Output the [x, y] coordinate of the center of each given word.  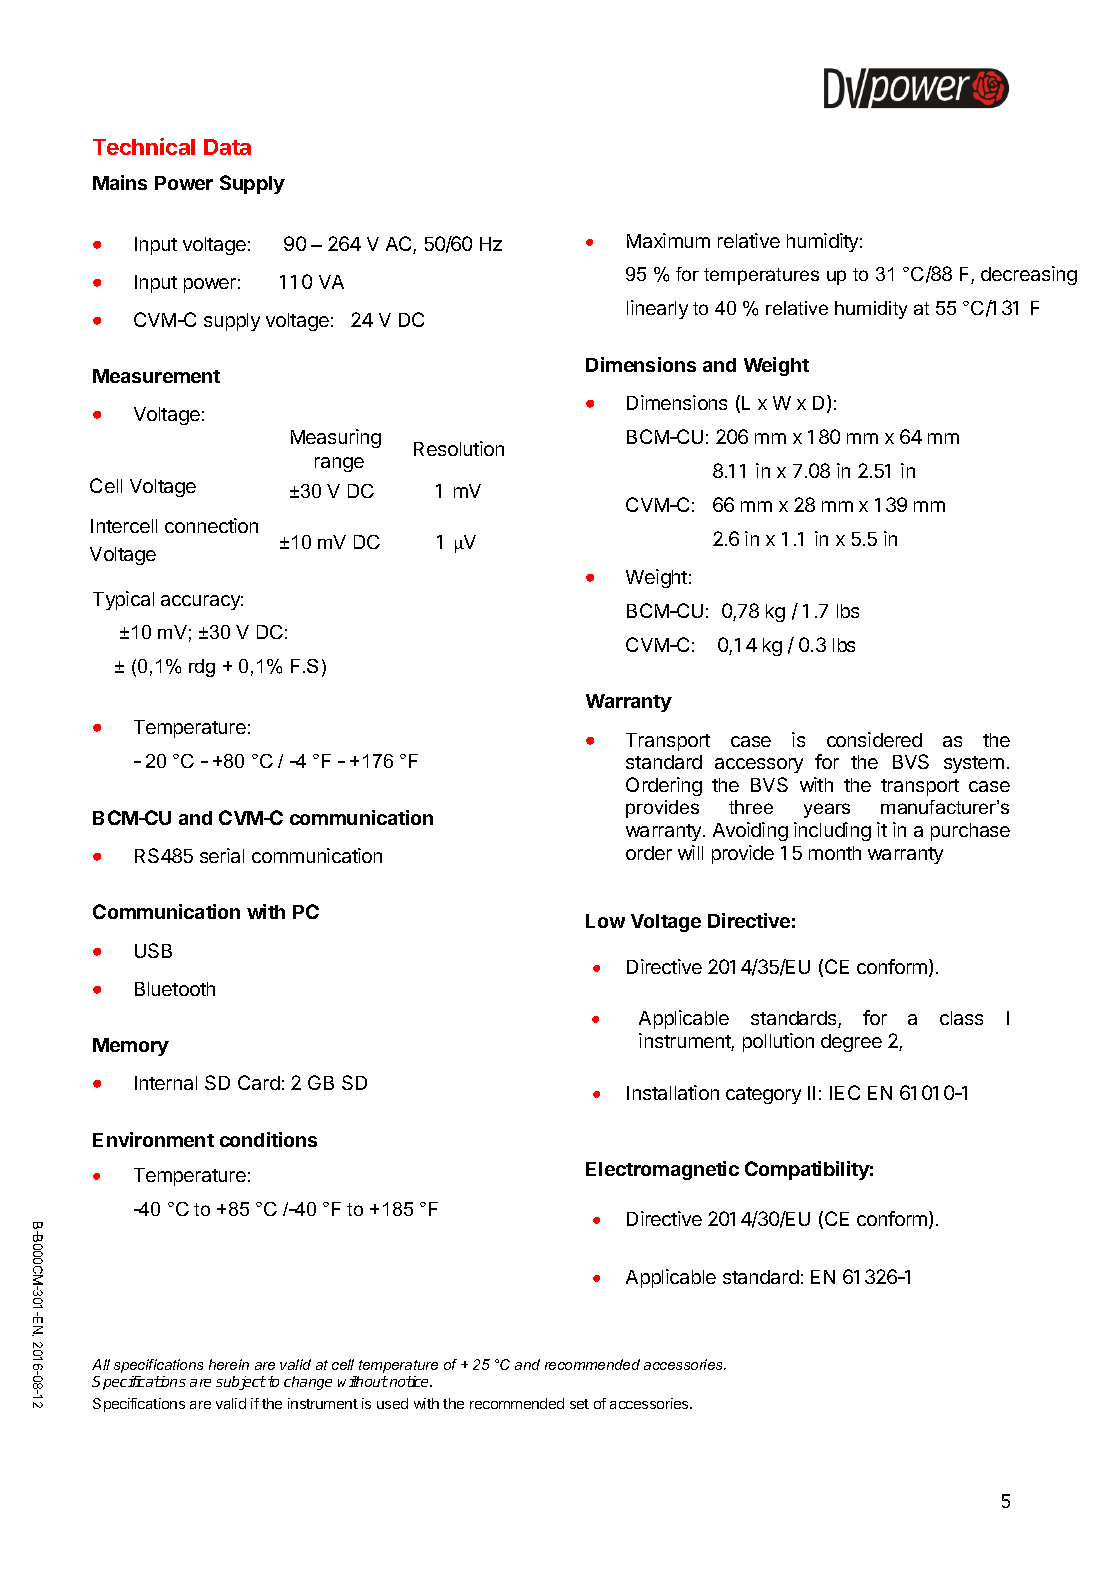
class [961, 1018]
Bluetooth [175, 989]
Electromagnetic [662, 1170]
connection [211, 525]
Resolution [459, 448]
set [579, 1404]
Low [605, 921]
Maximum [668, 240]
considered [874, 739]
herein [229, 1364]
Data [227, 147]
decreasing [1029, 275]
